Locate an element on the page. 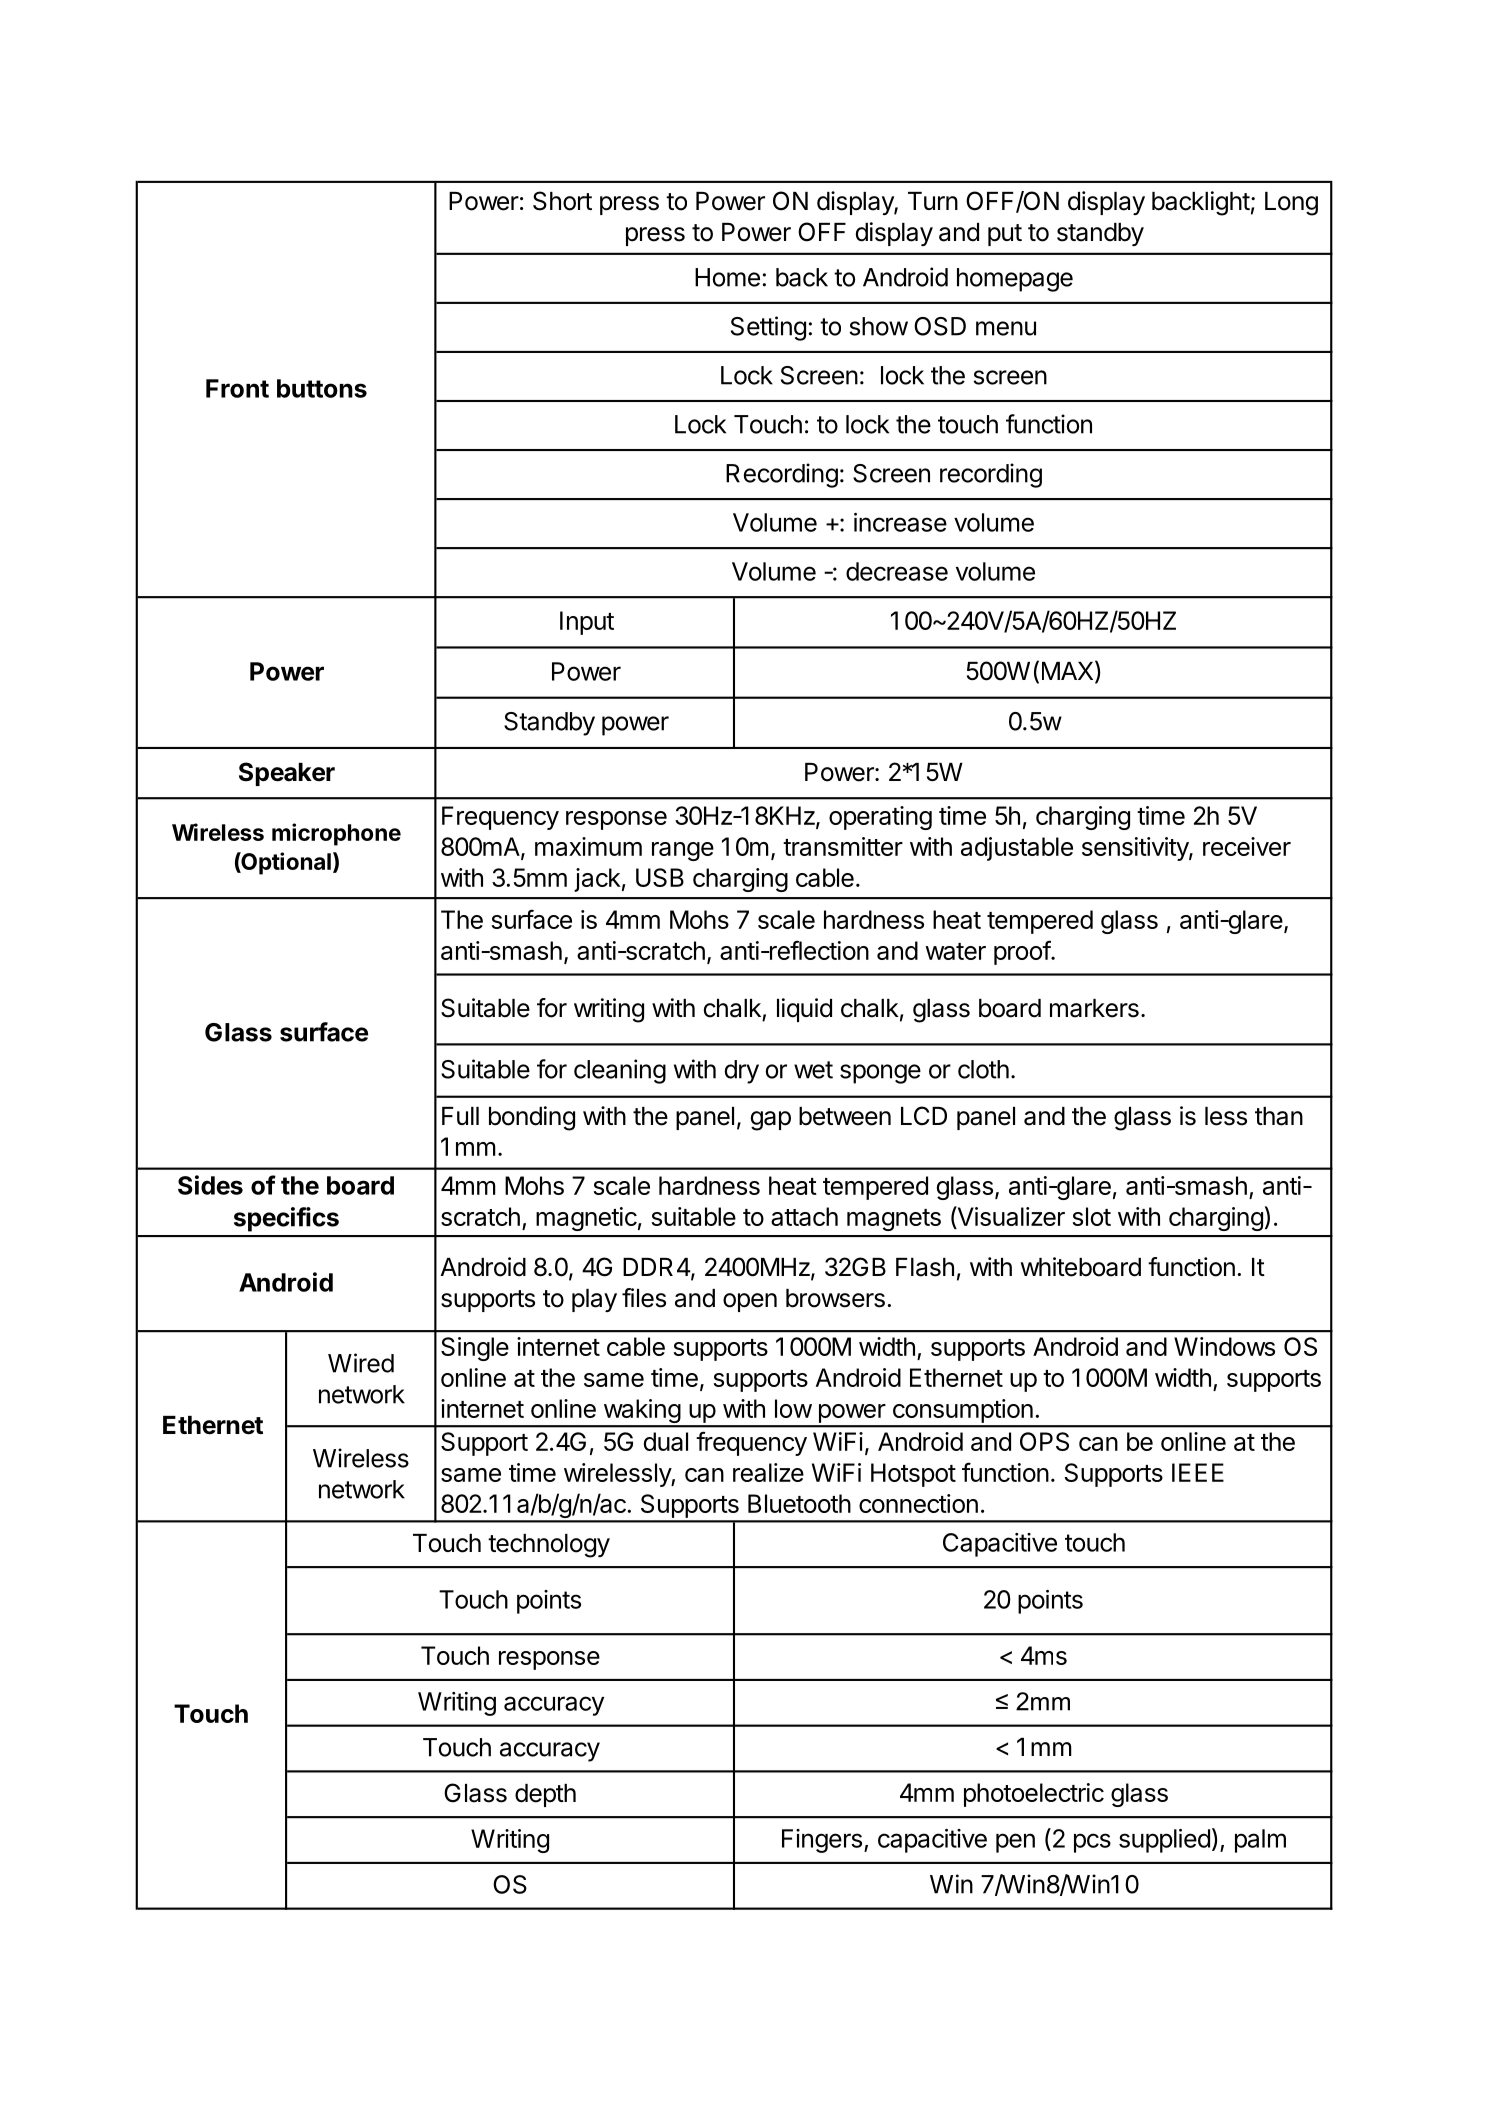 The height and width of the document is (2111, 1493). Setting is located at coordinates (768, 328).
